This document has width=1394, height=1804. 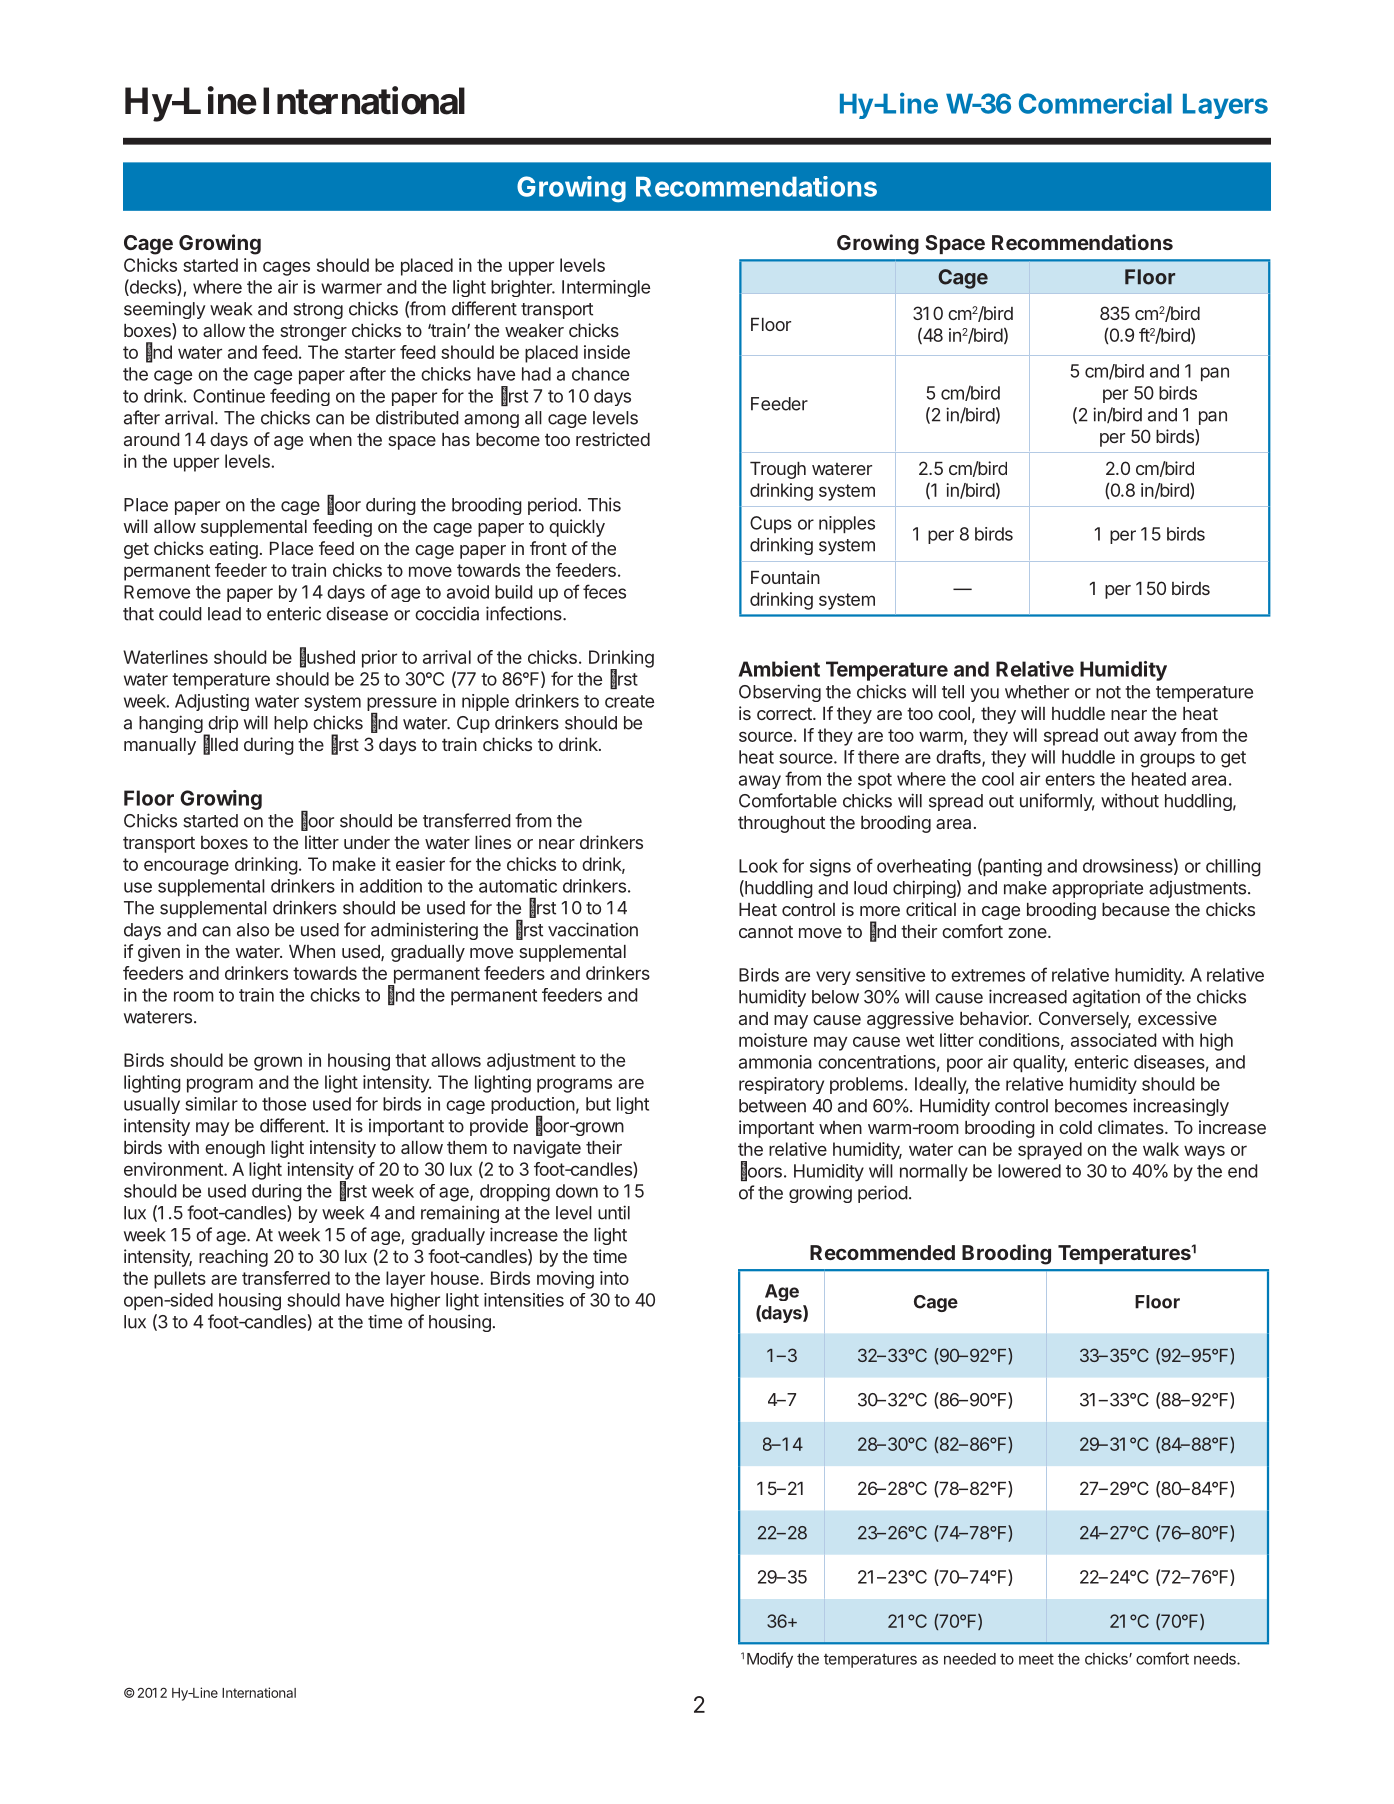 I want to click on pullets, so click(x=180, y=1280).
